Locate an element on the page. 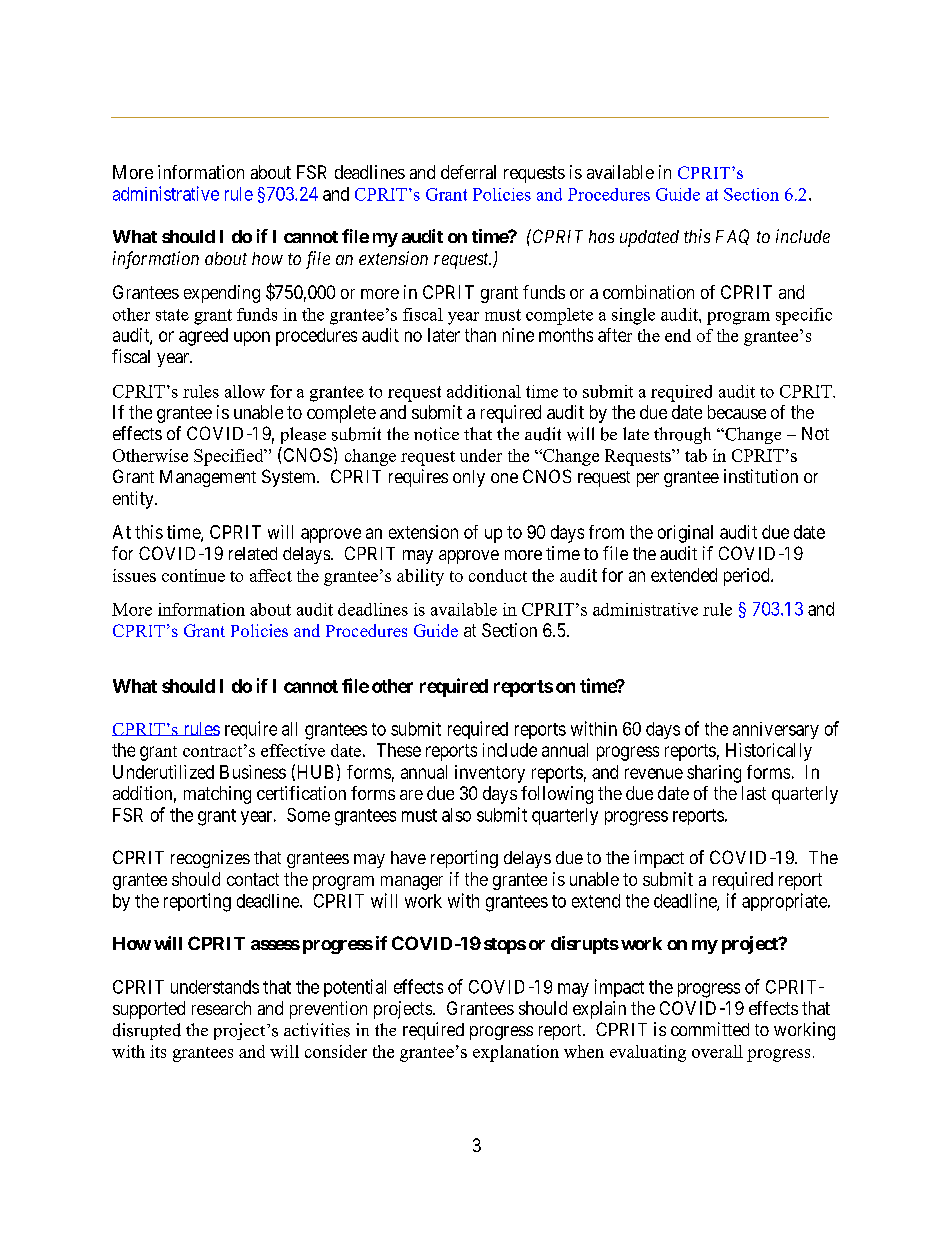  Business is located at coordinates (253, 772).
